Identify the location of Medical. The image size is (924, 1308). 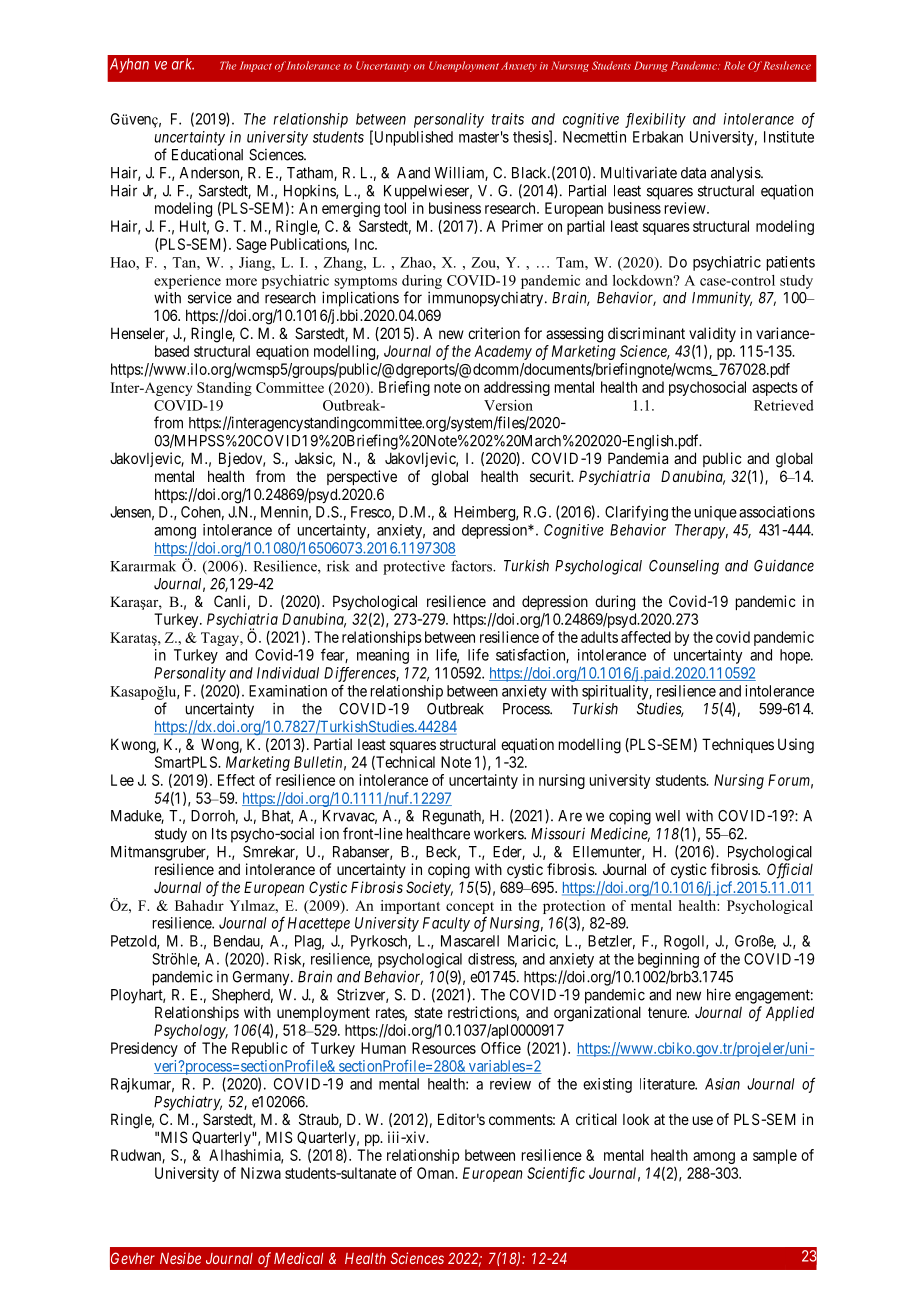
(298, 1258).
